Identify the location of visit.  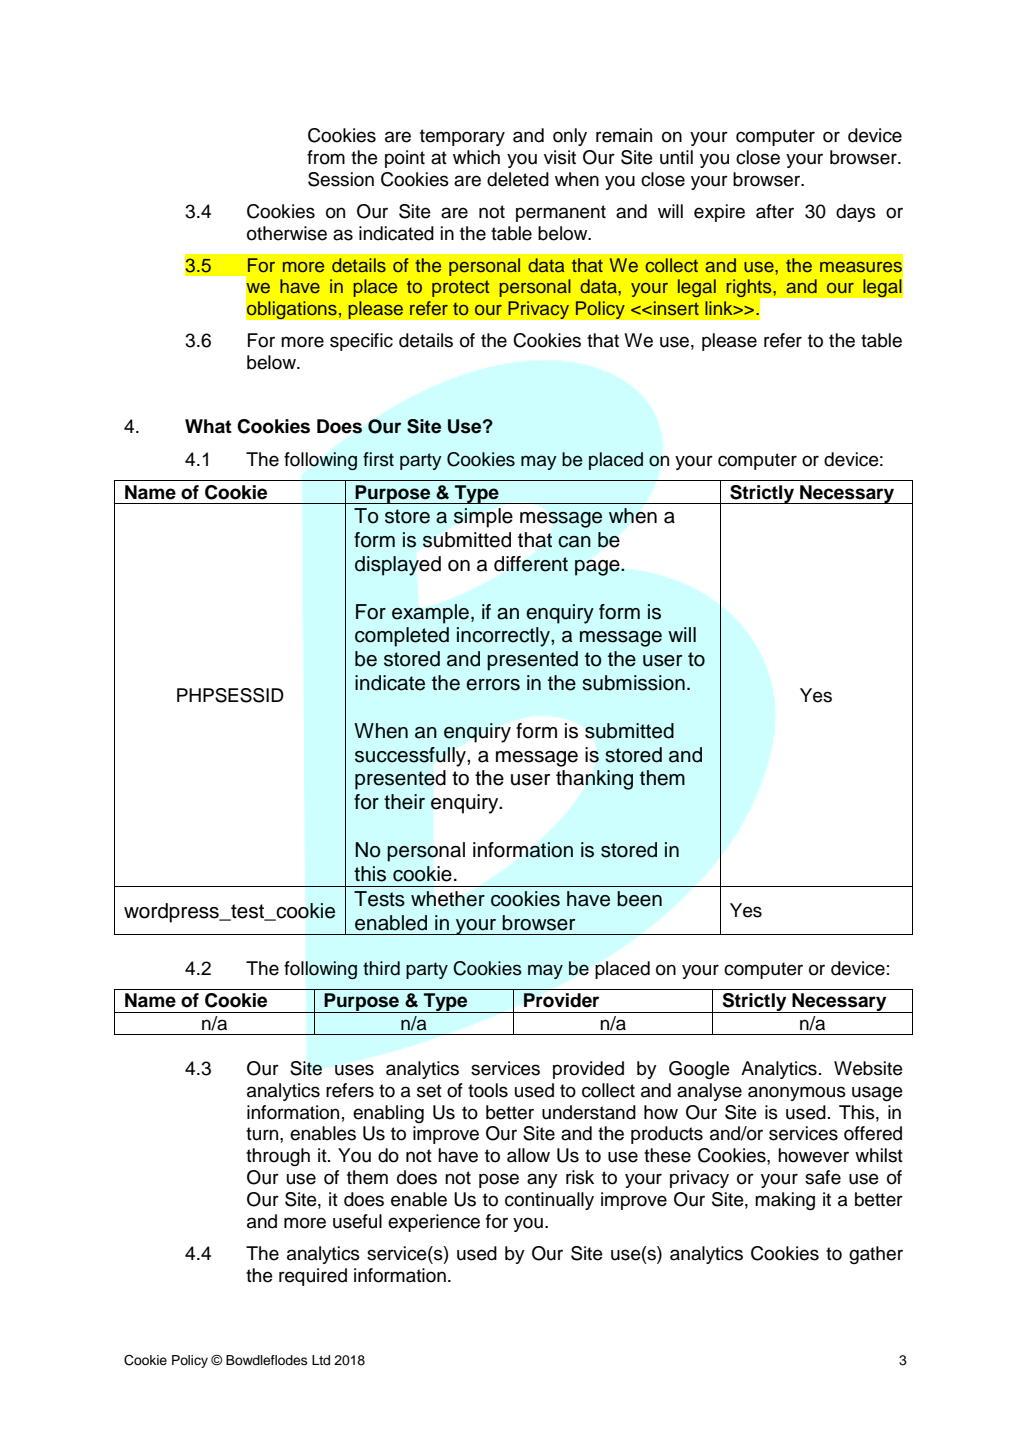
(560, 157).
